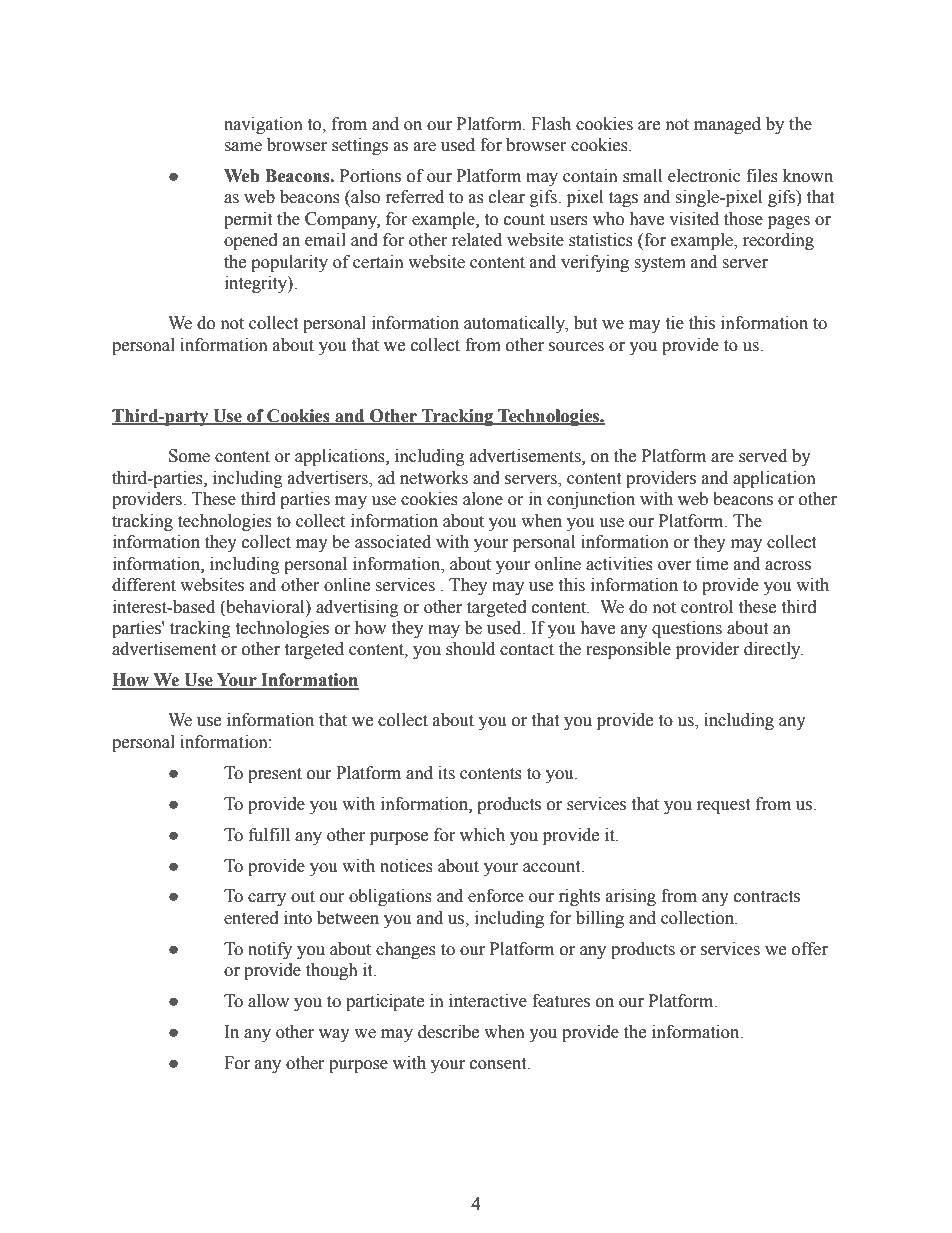 The width and height of the document is (952, 1233). I want to click on allow, so click(268, 1001).
